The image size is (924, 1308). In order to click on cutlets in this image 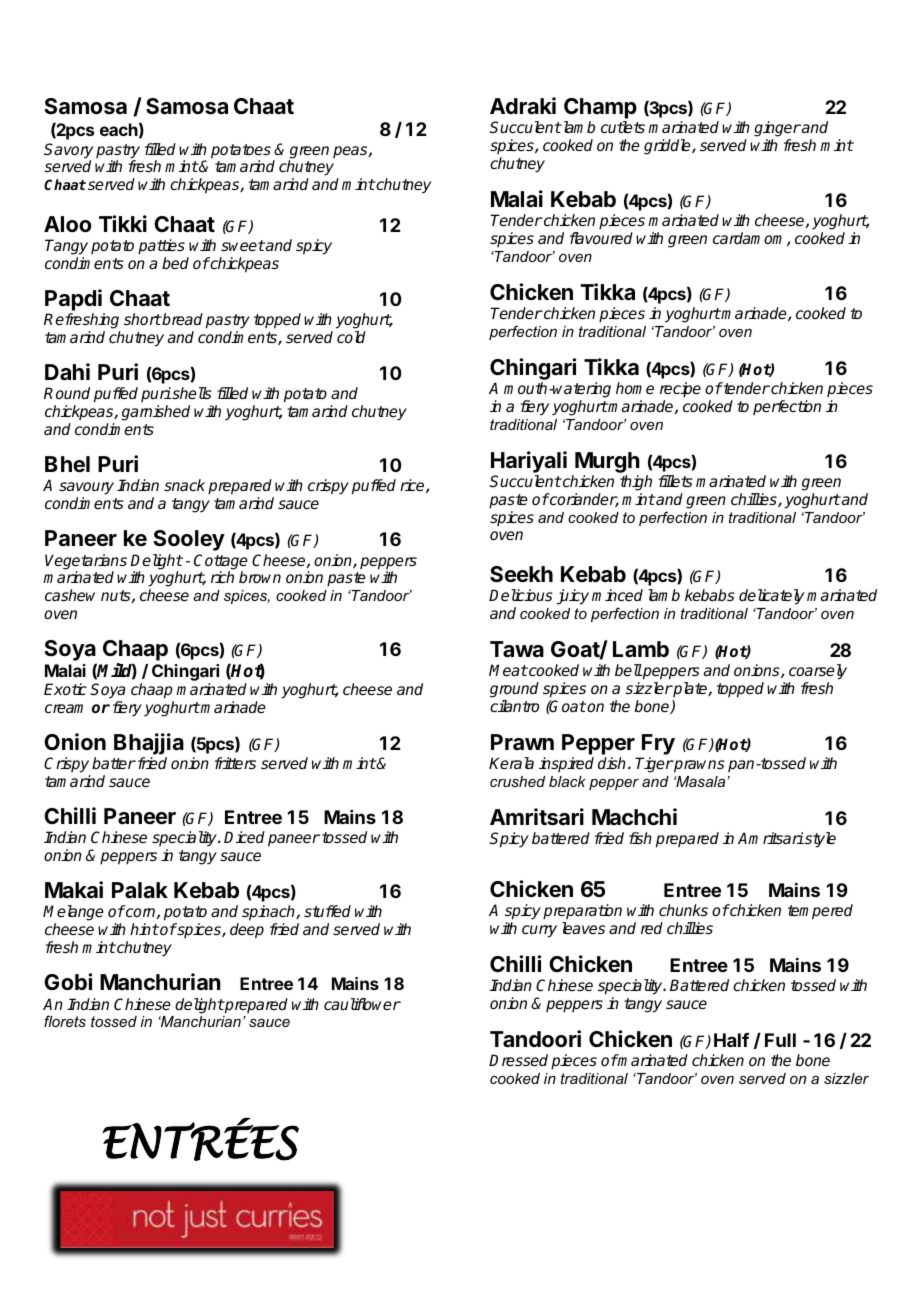, I will do `click(623, 127)`.
